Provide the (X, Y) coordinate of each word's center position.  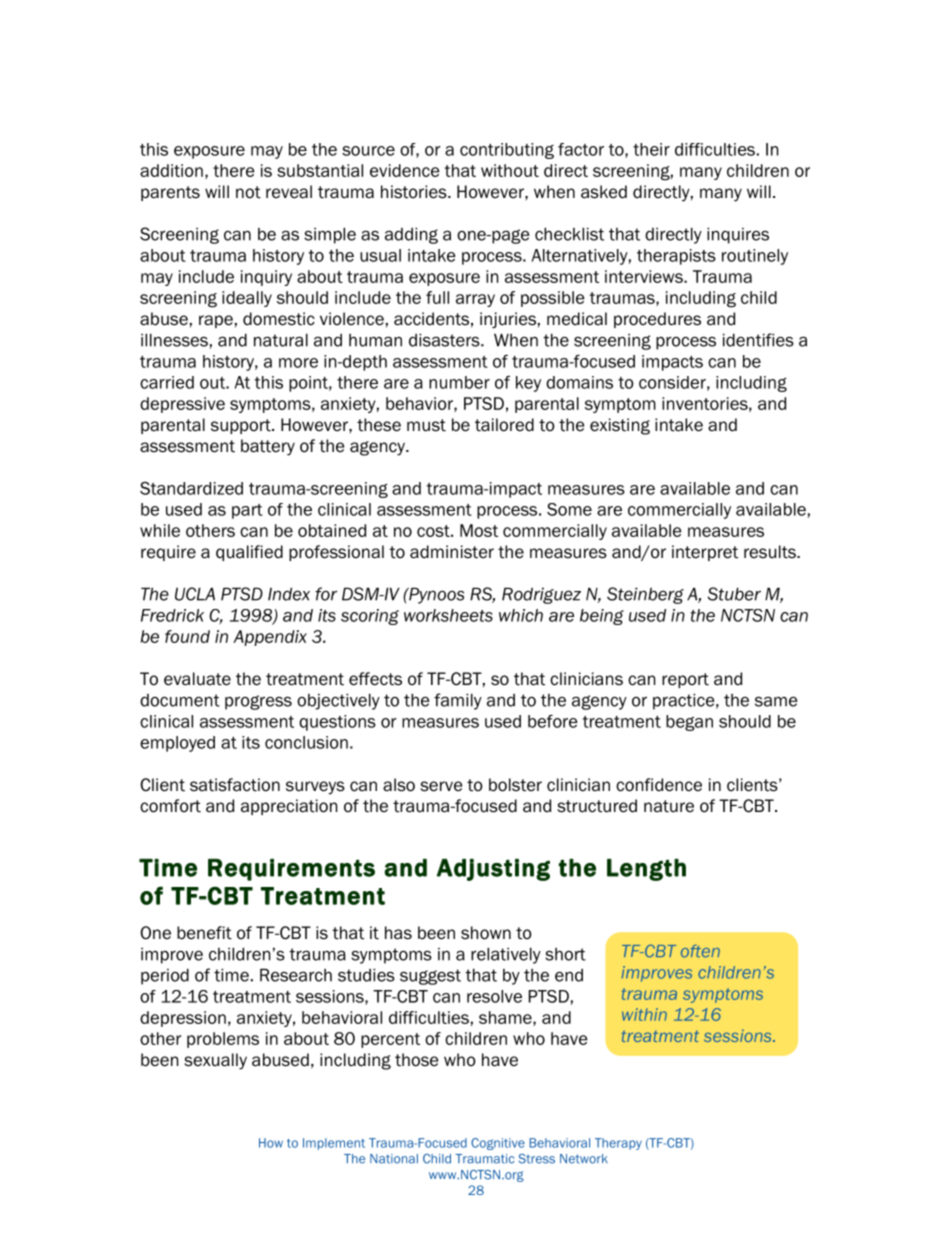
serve (441, 786)
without (510, 170)
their (651, 149)
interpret (705, 553)
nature (669, 806)
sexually (215, 1061)
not (248, 192)
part (247, 511)
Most (479, 530)
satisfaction (235, 785)
